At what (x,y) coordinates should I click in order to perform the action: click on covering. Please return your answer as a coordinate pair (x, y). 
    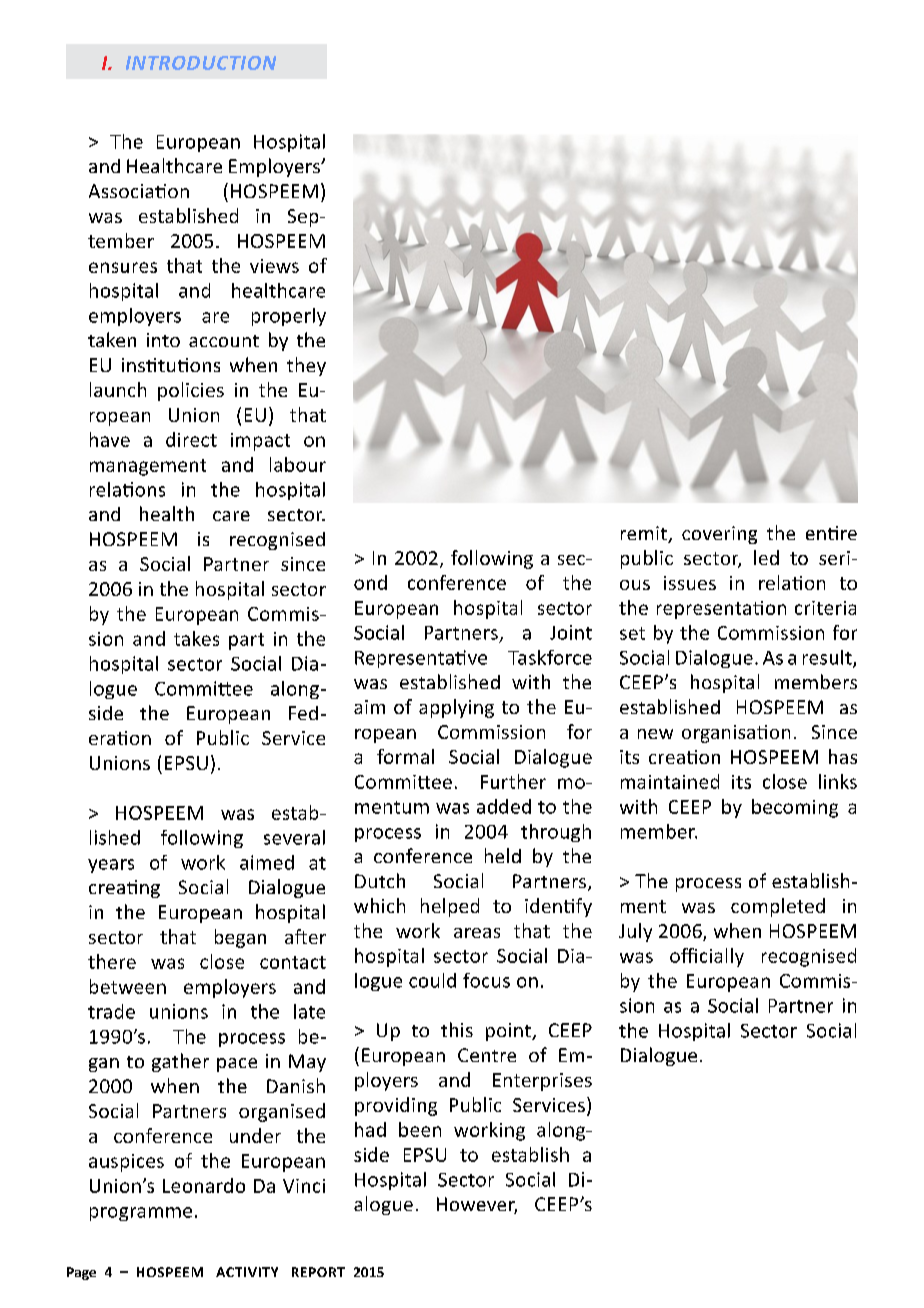
    Looking at the image, I should click on (719, 535).
